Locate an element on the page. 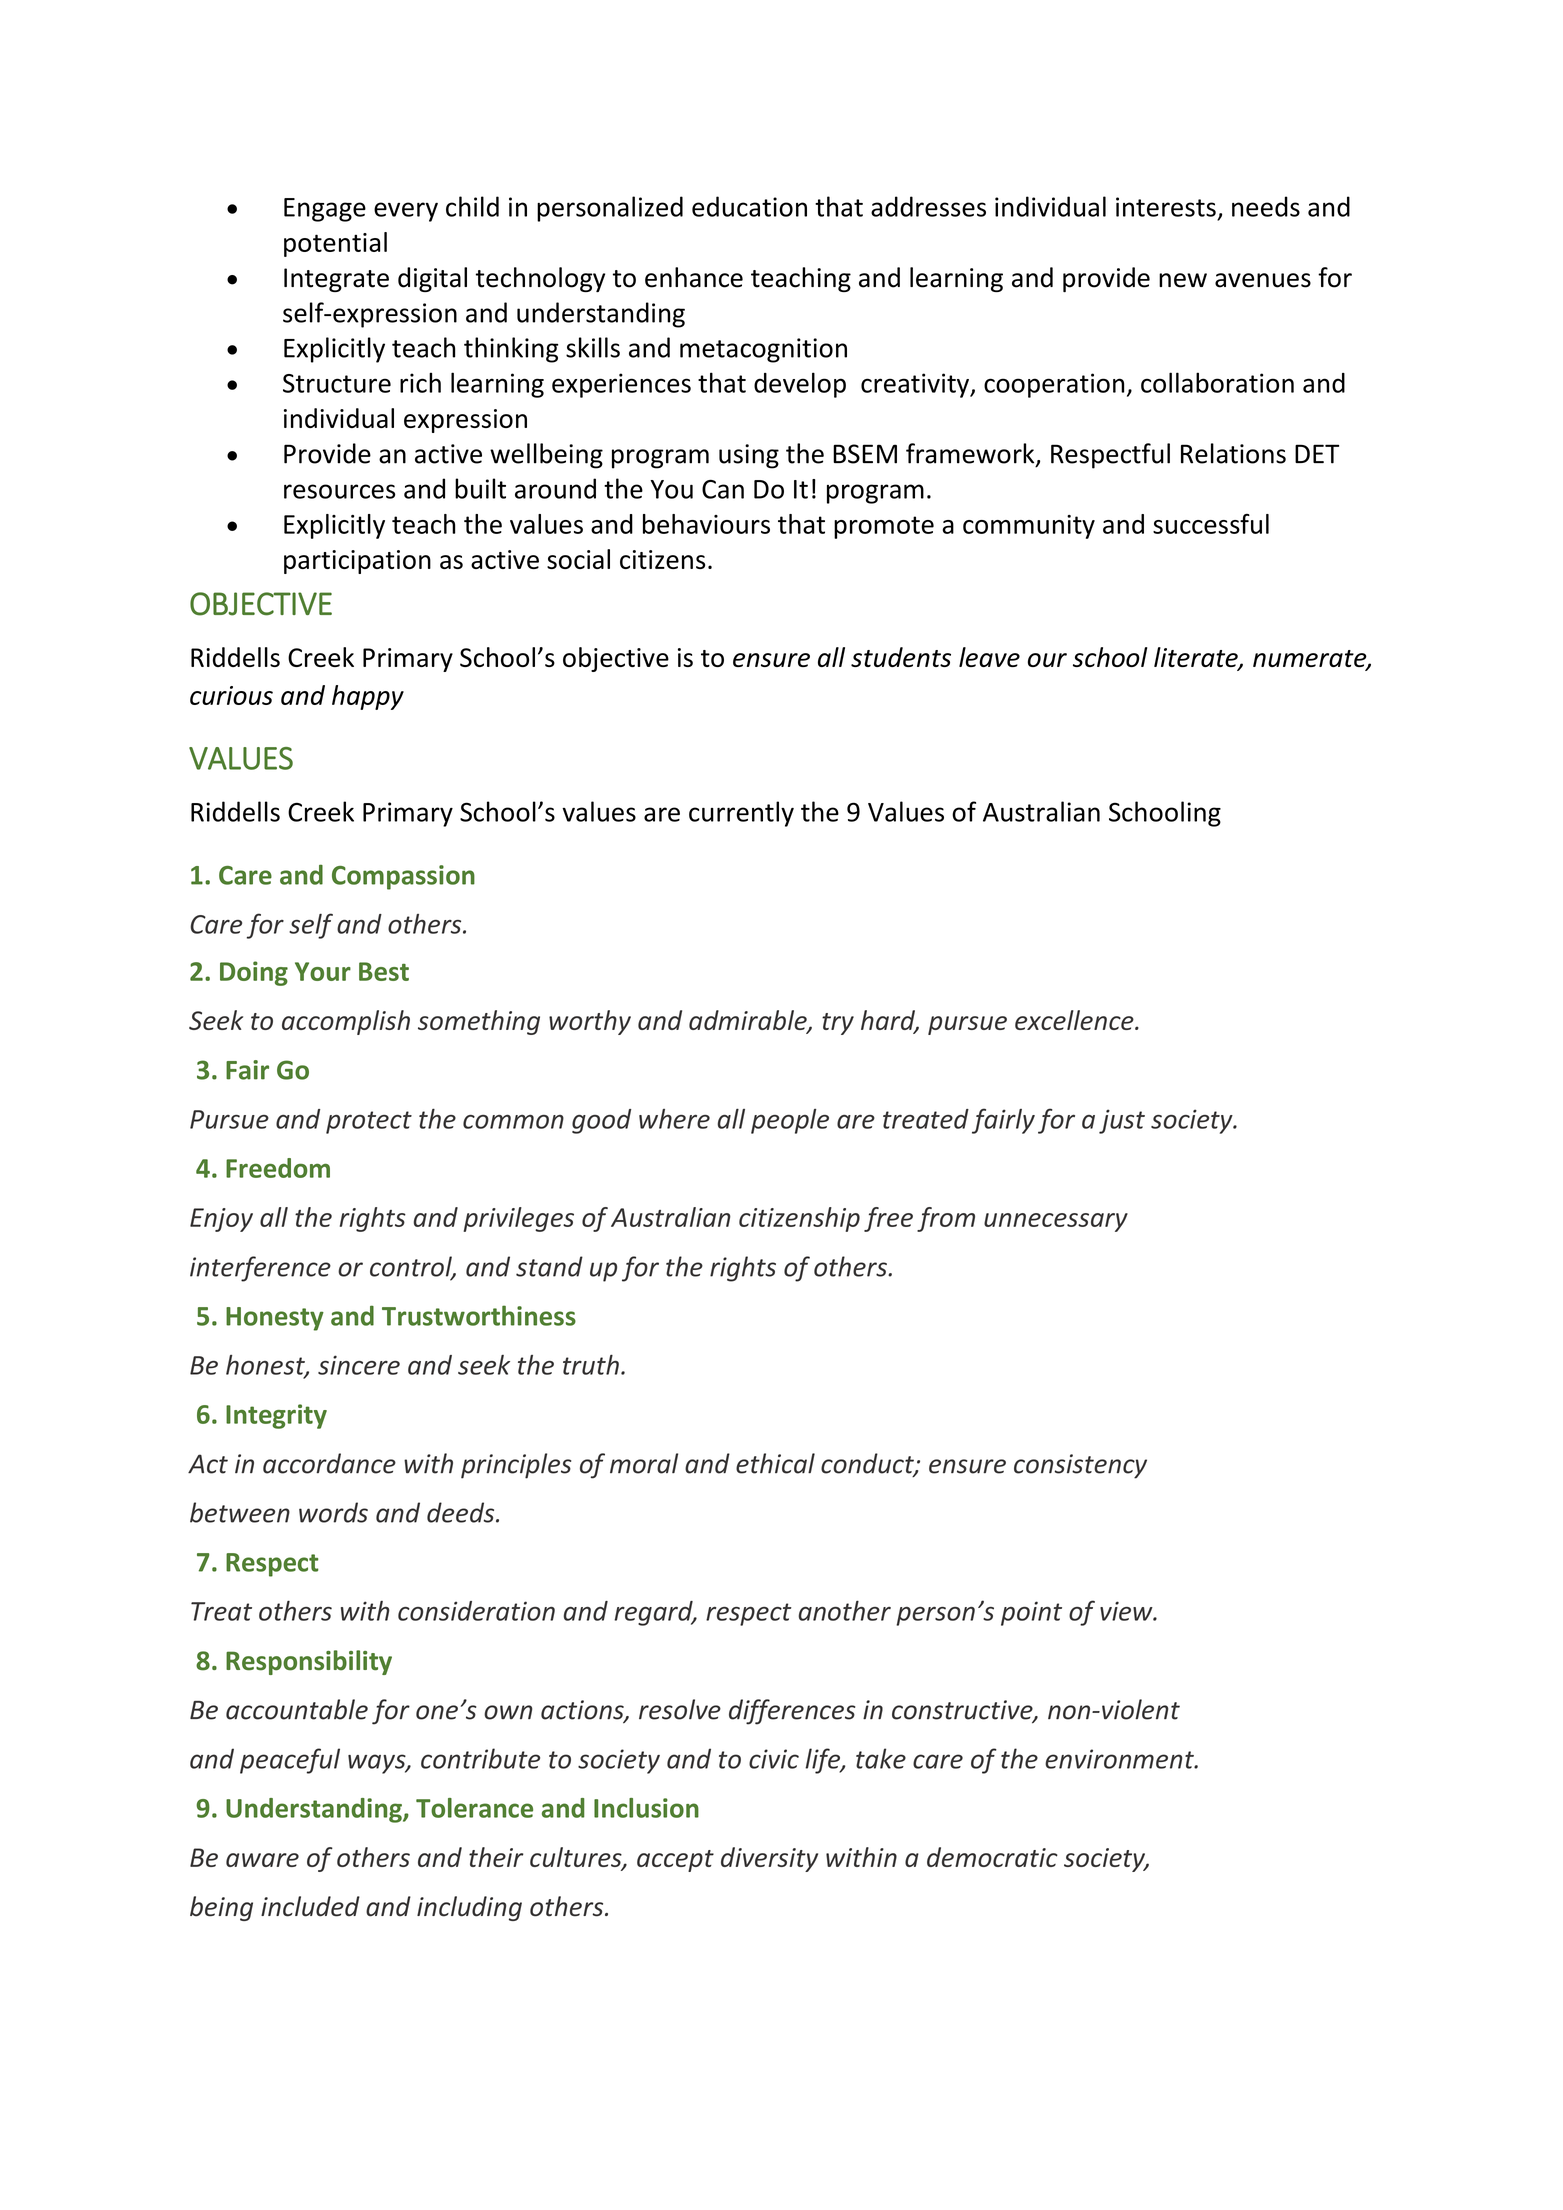  sincere is located at coordinates (359, 1365).
